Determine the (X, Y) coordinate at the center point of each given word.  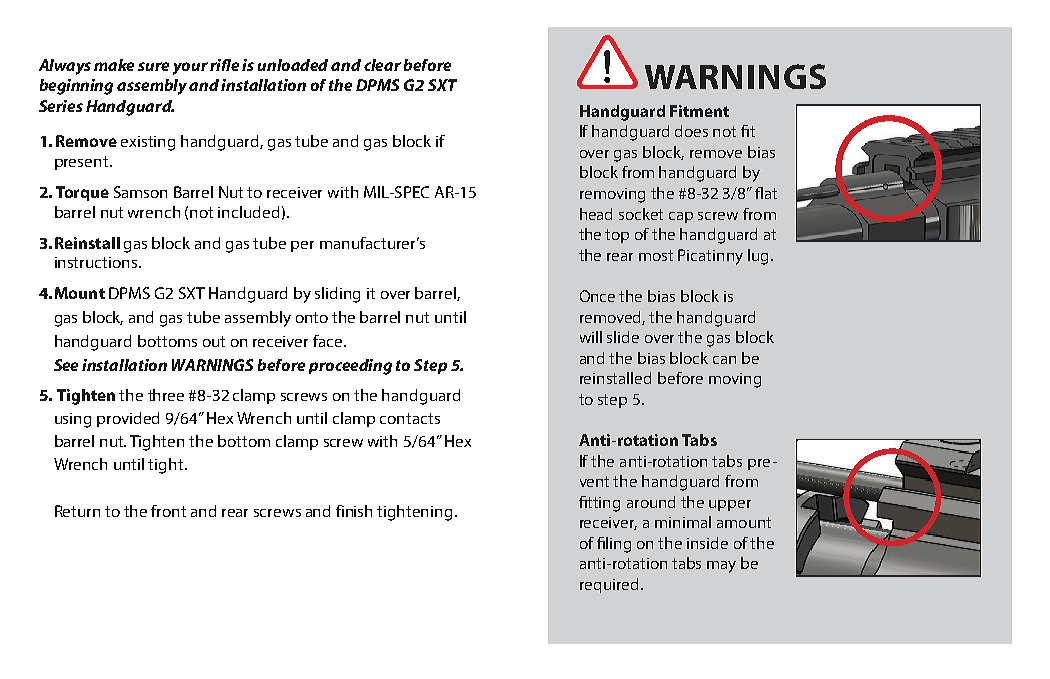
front (168, 511)
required (609, 585)
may (721, 567)
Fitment (699, 111)
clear (382, 65)
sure (153, 66)
